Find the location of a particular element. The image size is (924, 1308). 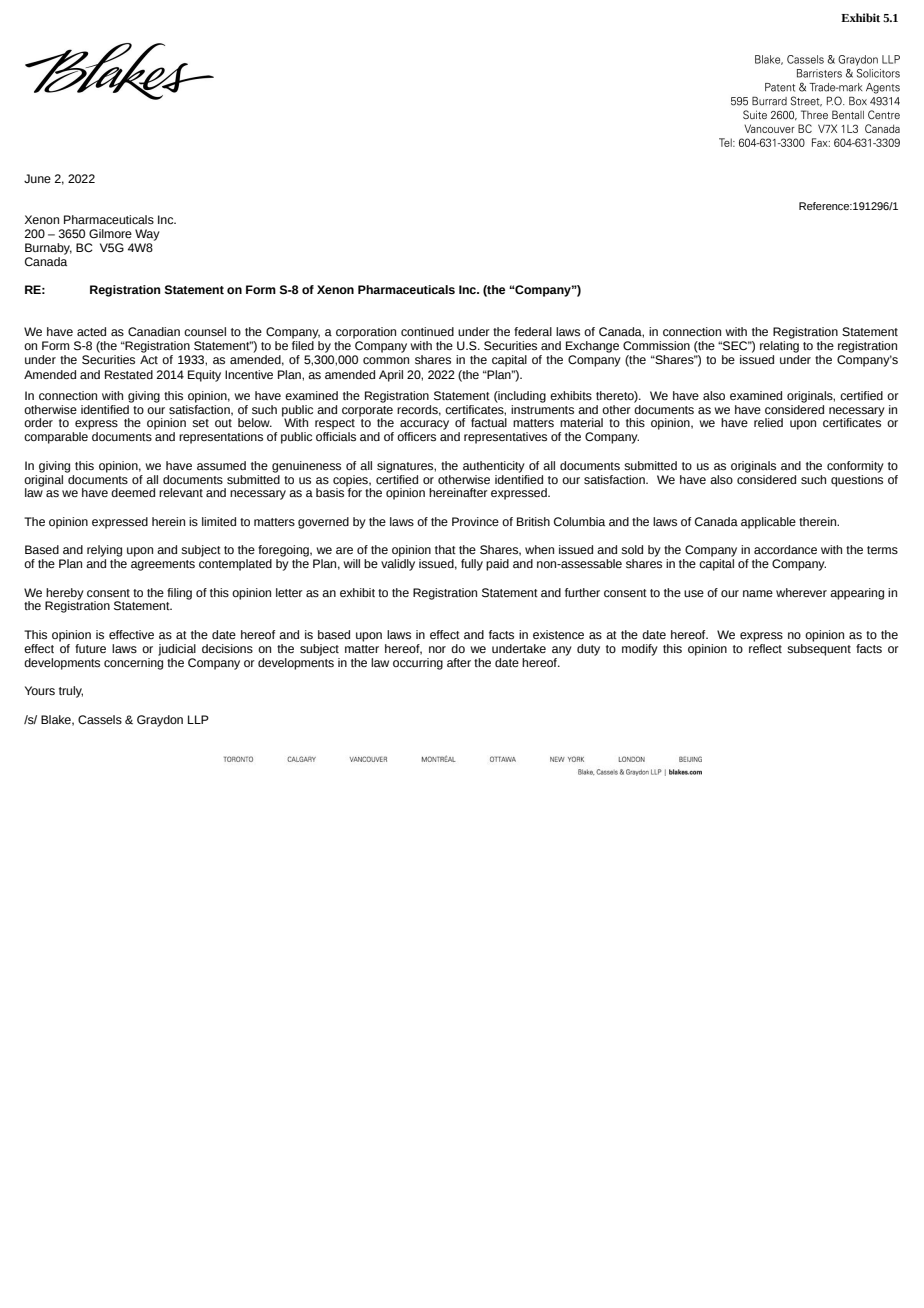

representations is located at coordinates (221, 438).
